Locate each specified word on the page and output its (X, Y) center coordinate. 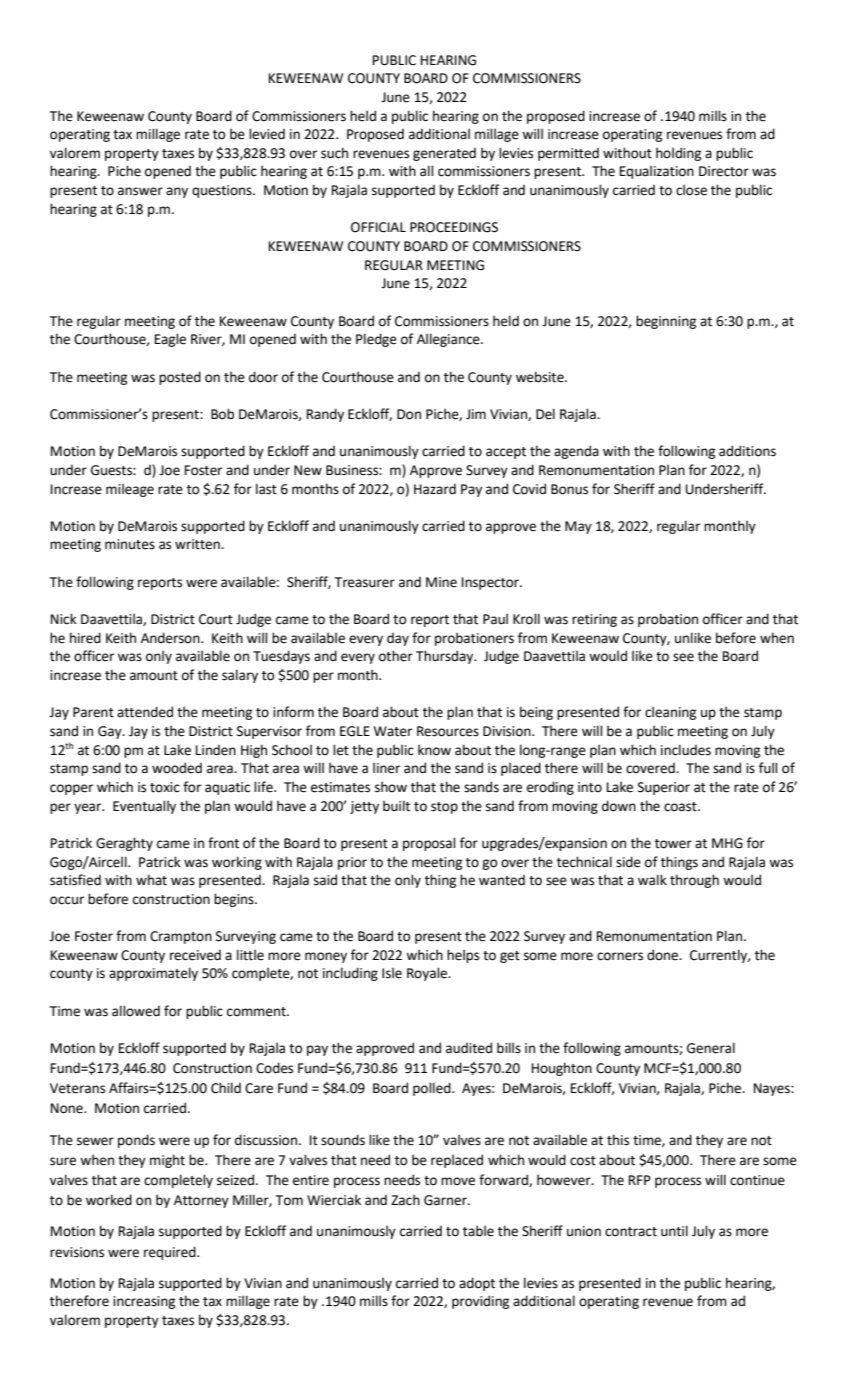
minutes (130, 544)
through (694, 881)
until (674, 1231)
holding (678, 154)
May (578, 527)
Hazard (435, 489)
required (171, 1253)
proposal (429, 844)
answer (140, 191)
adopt (477, 1284)
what (151, 880)
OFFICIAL (378, 227)
